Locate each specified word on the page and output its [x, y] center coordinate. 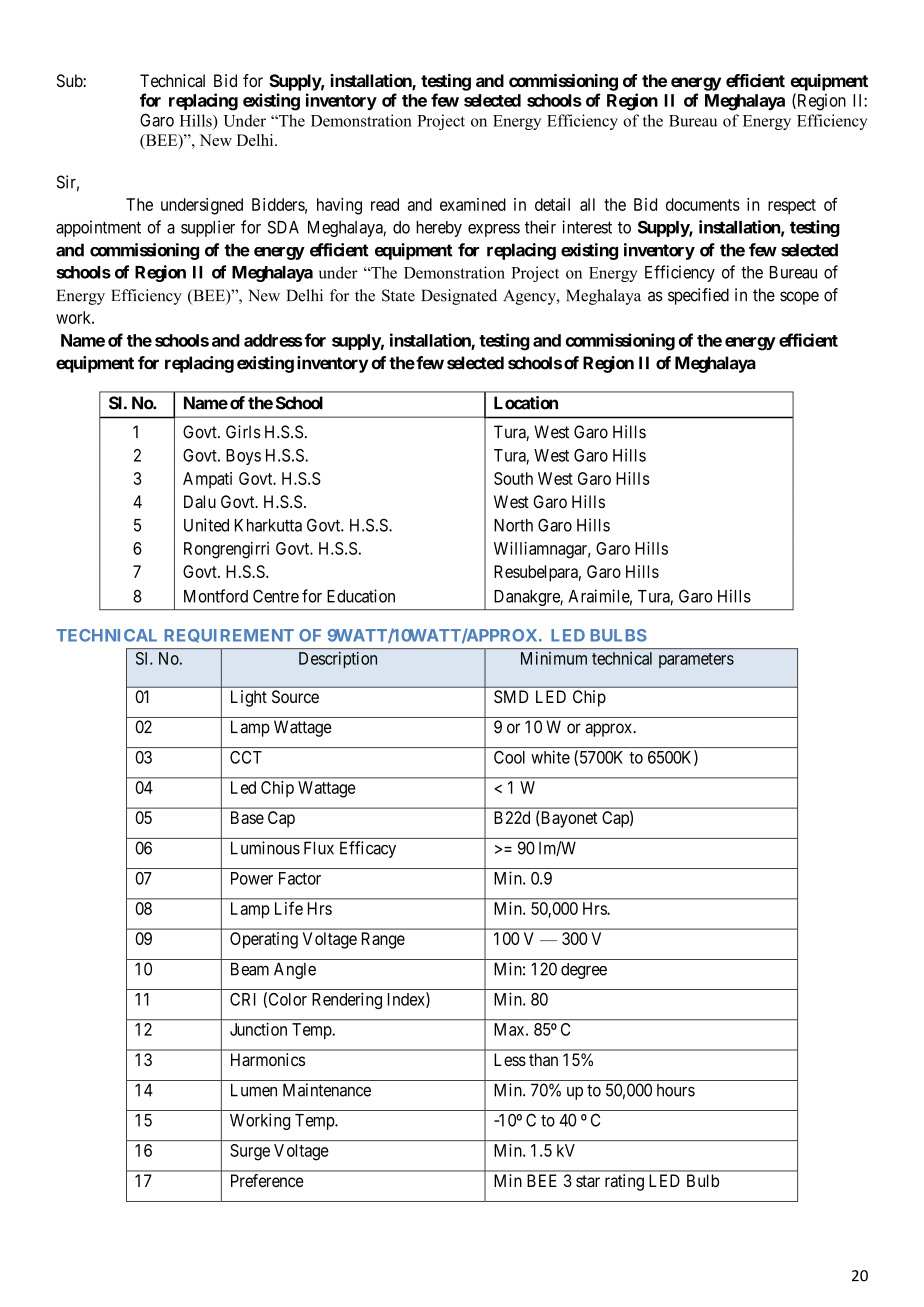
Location [526, 403]
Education [361, 596]
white [550, 757]
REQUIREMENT [229, 636]
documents [703, 204]
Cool [509, 757]
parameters [696, 660]
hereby [439, 229]
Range [383, 940]
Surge [250, 1152]
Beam [250, 969]
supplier [208, 228]
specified [698, 296]
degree [584, 971]
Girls [243, 432]
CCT [246, 757]
